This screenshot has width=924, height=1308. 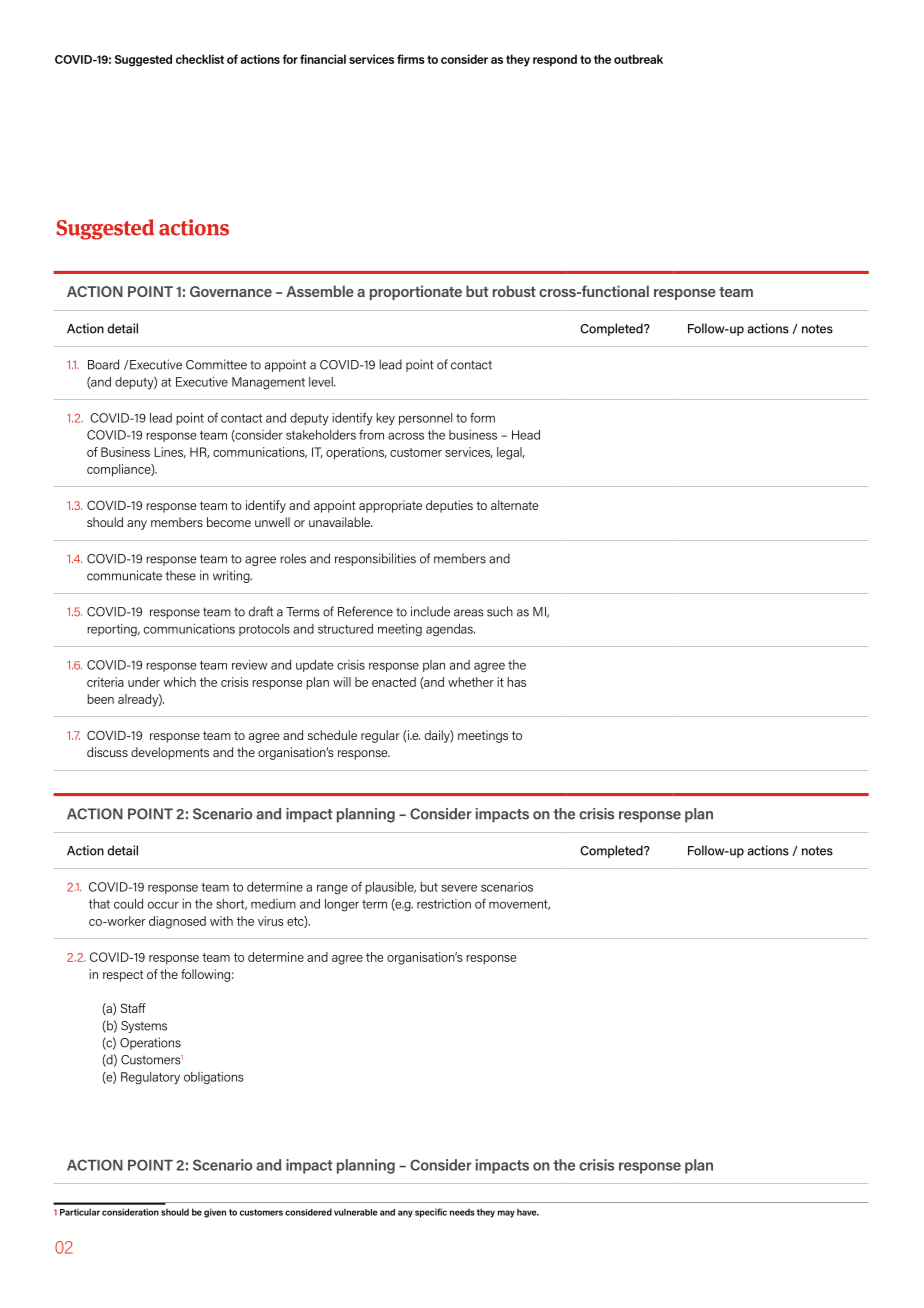 I want to click on Assemble, so click(x=320, y=291).
